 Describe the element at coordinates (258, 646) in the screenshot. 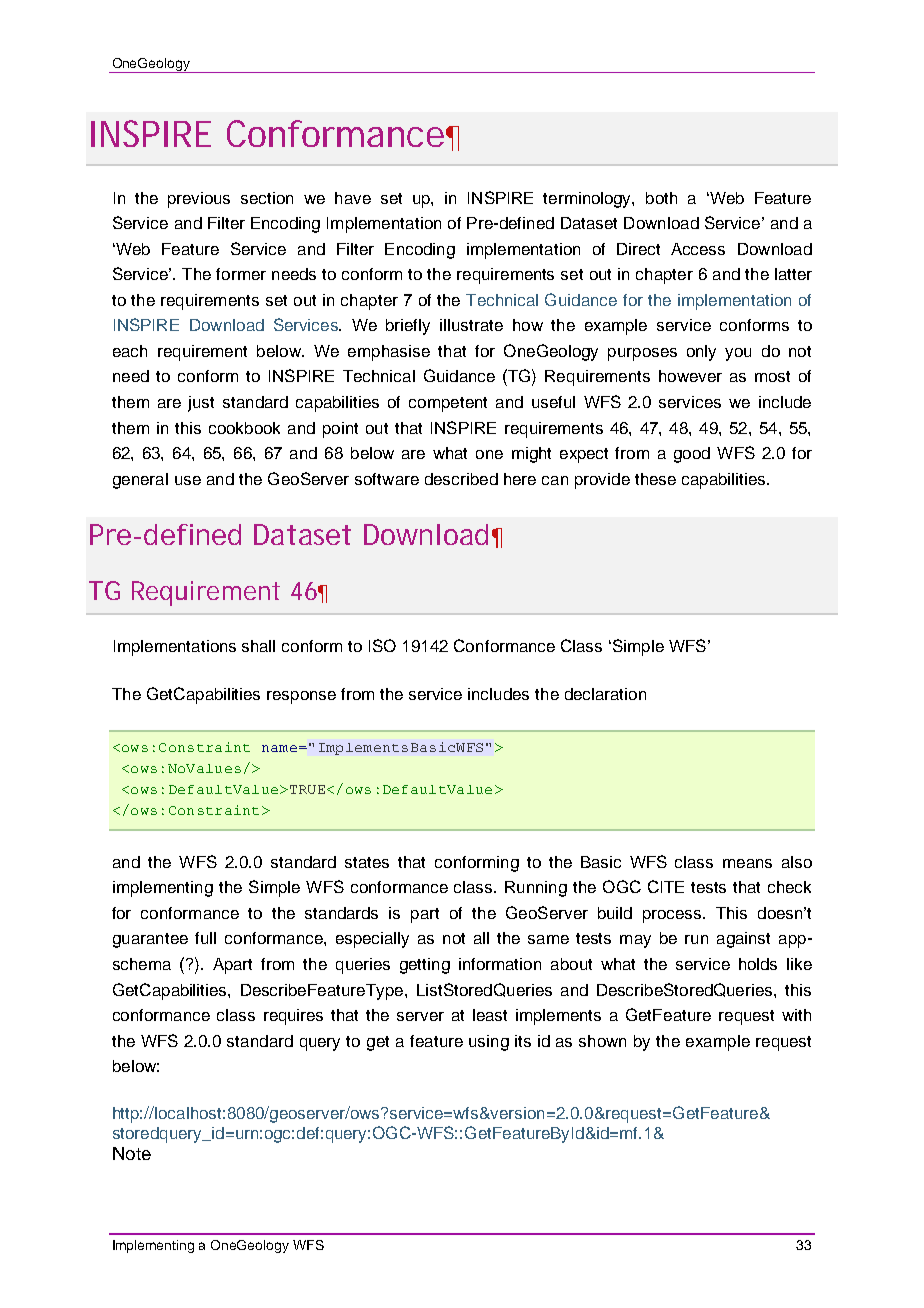

I see `shall` at that location.
